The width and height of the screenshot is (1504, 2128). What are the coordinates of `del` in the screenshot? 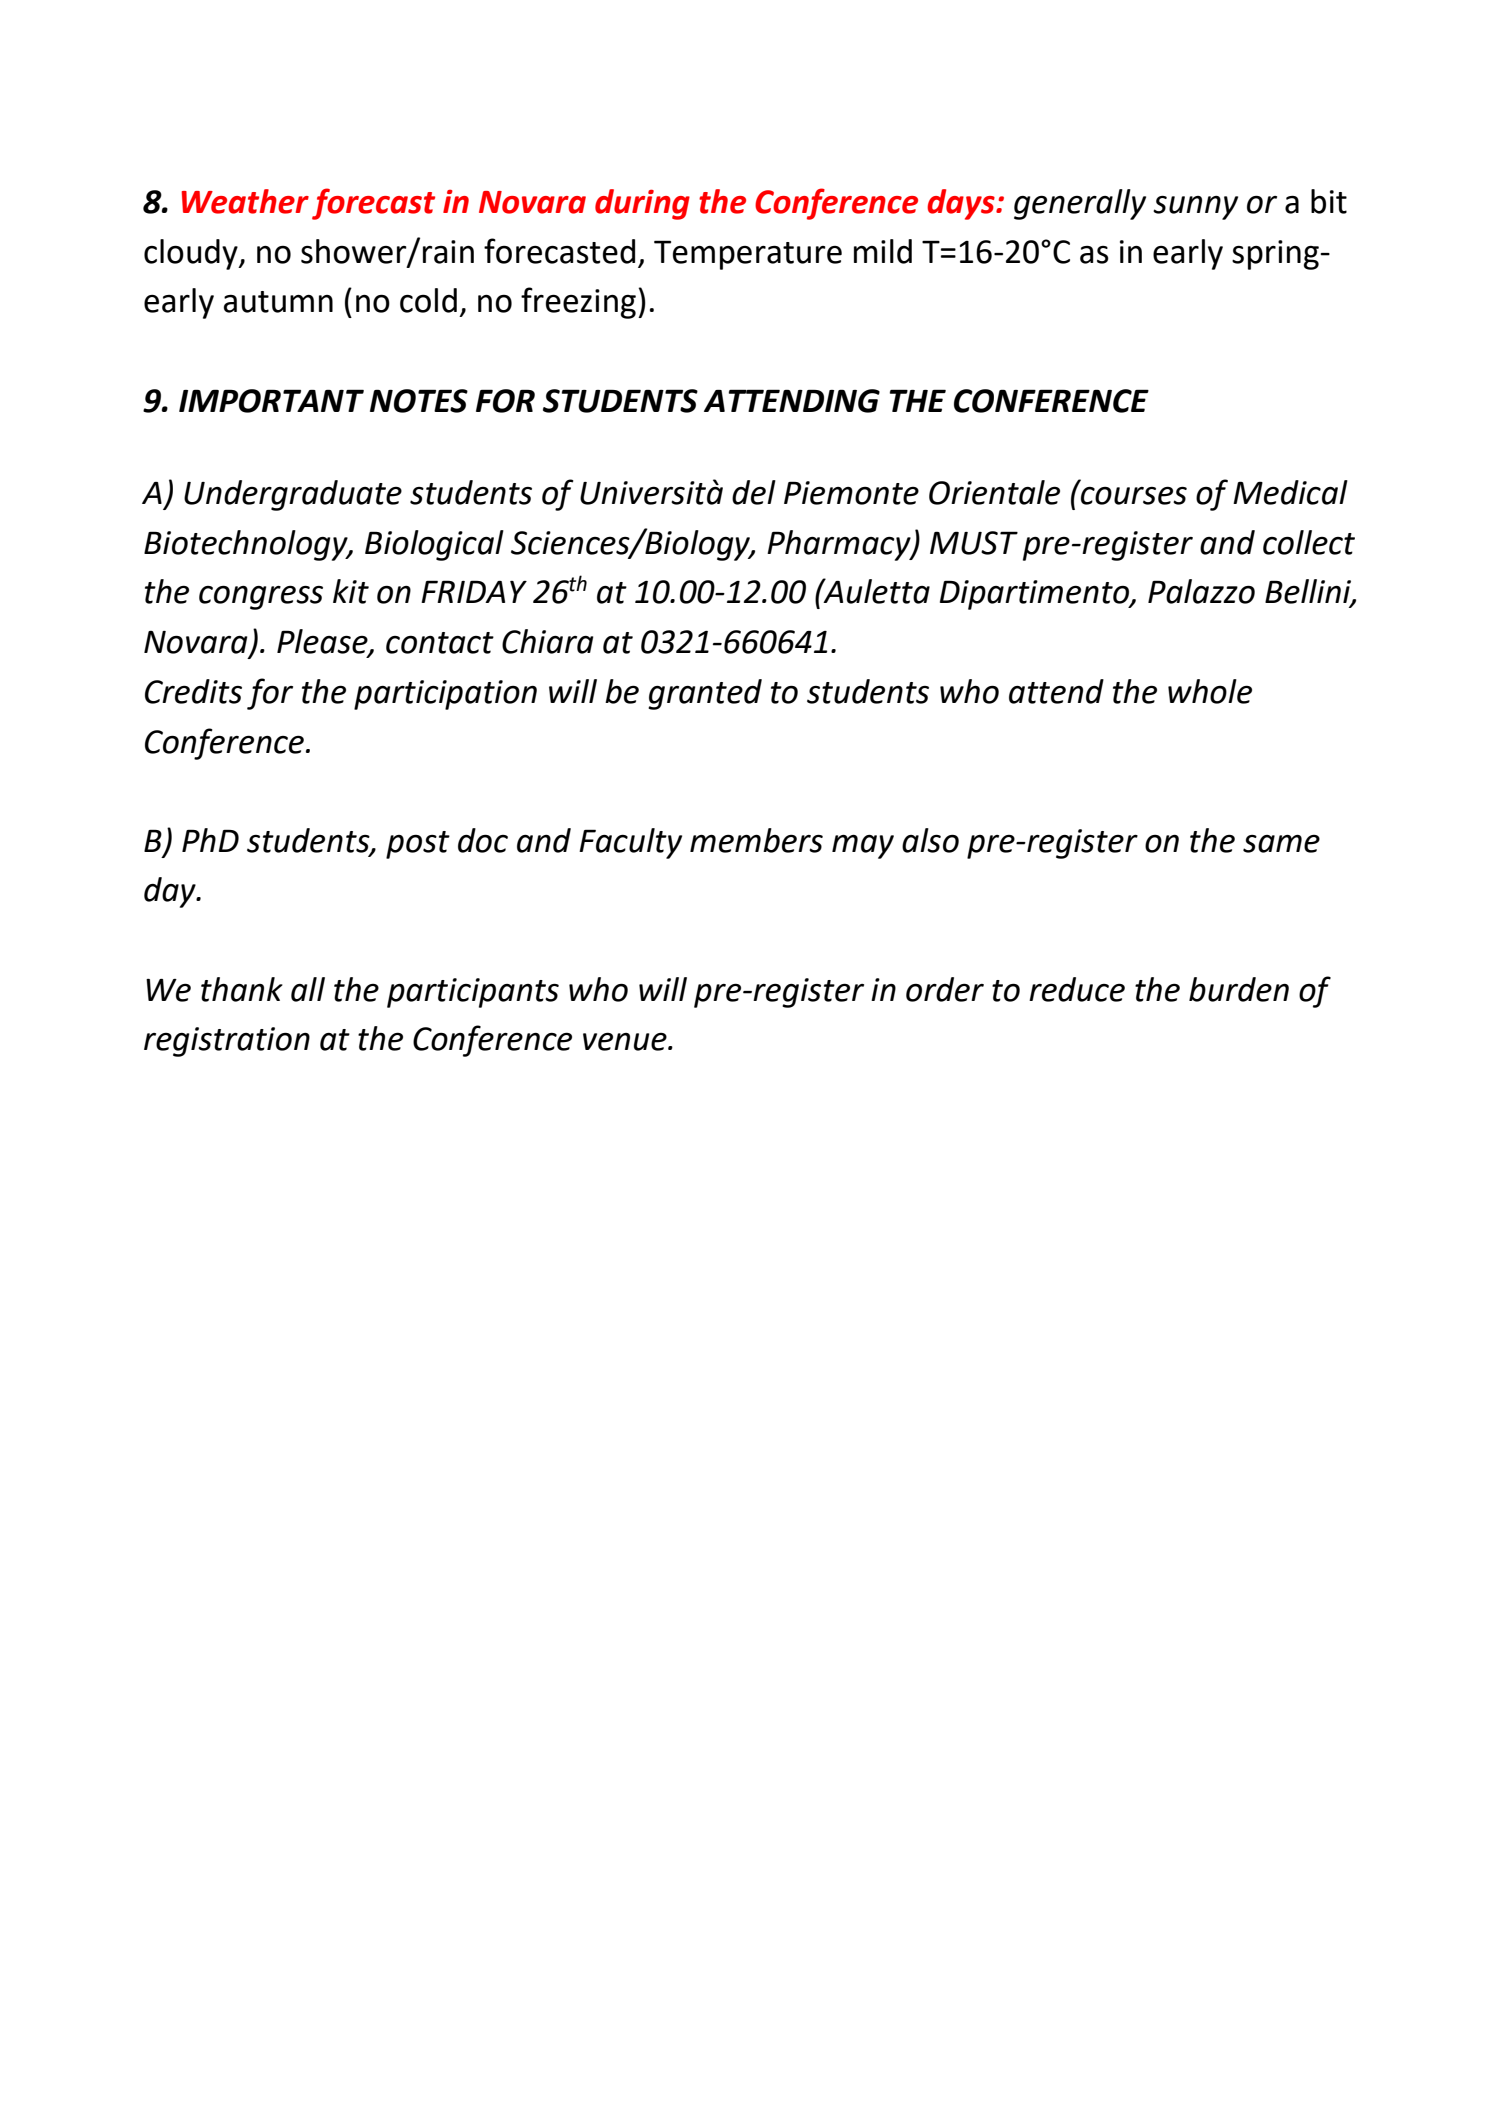 It's located at (754, 492).
